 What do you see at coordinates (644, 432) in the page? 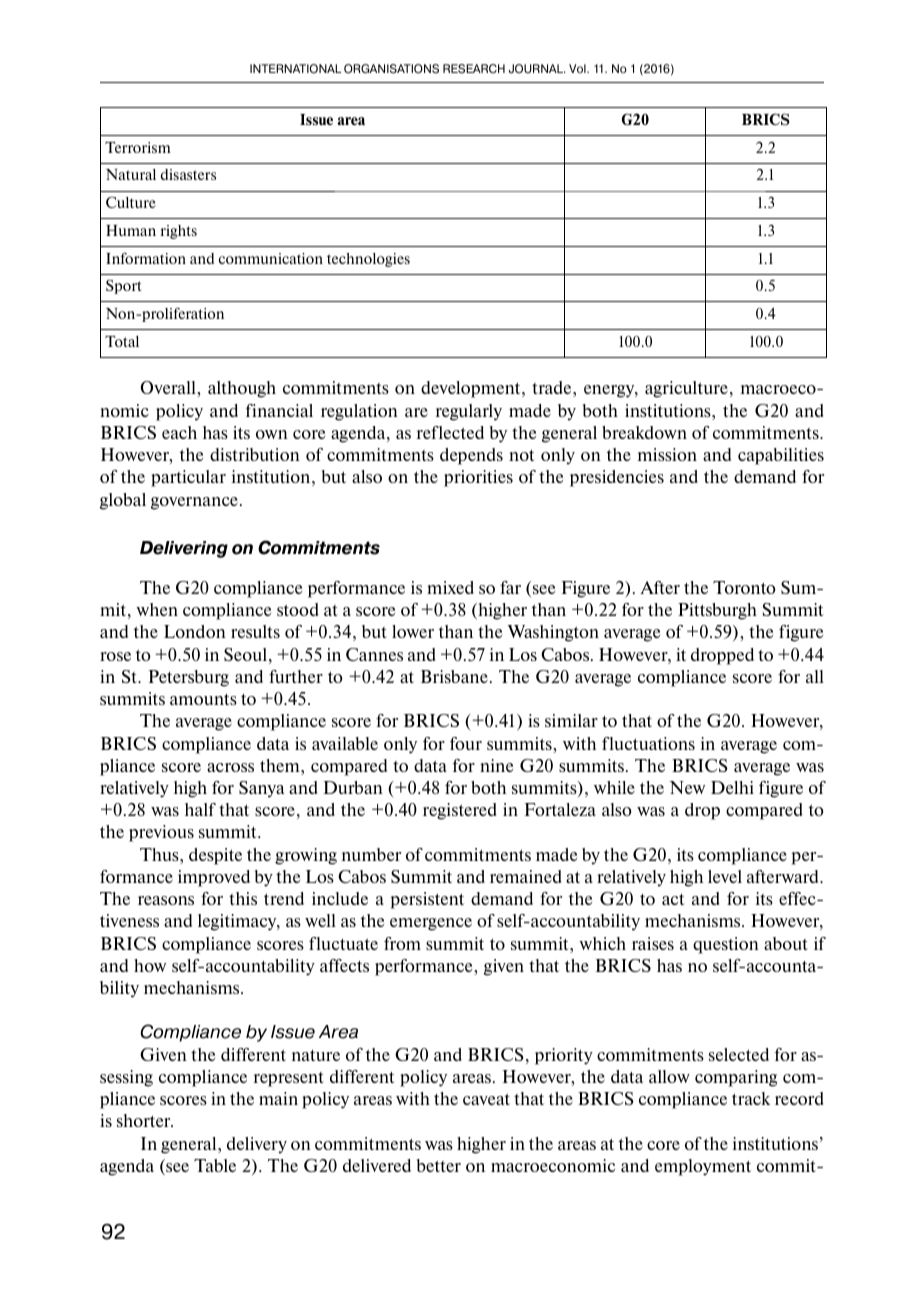
I see `breakdown` at bounding box center [644, 432].
